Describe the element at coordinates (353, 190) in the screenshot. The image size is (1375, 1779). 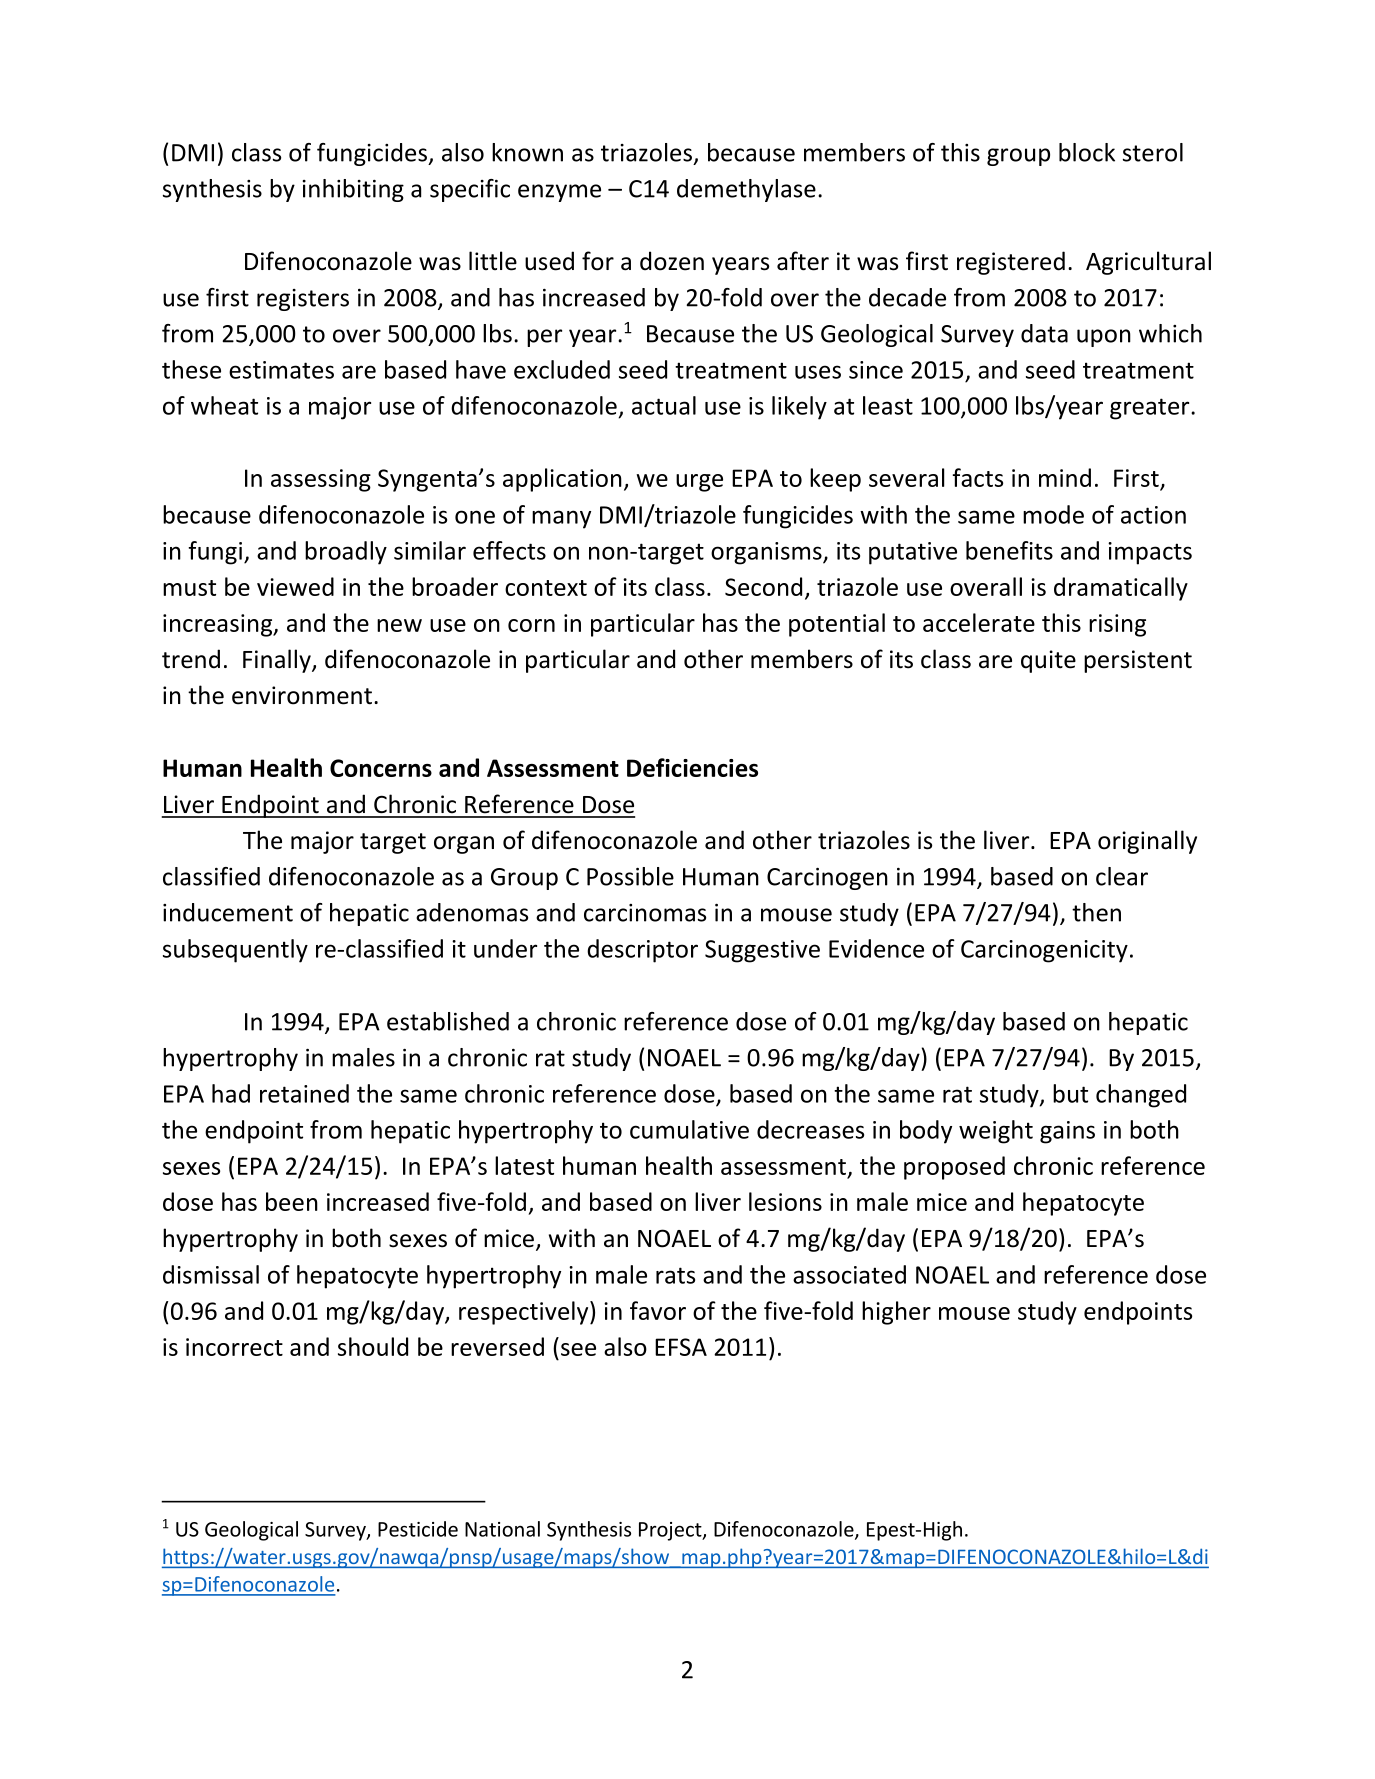
I see `inhibiting` at that location.
